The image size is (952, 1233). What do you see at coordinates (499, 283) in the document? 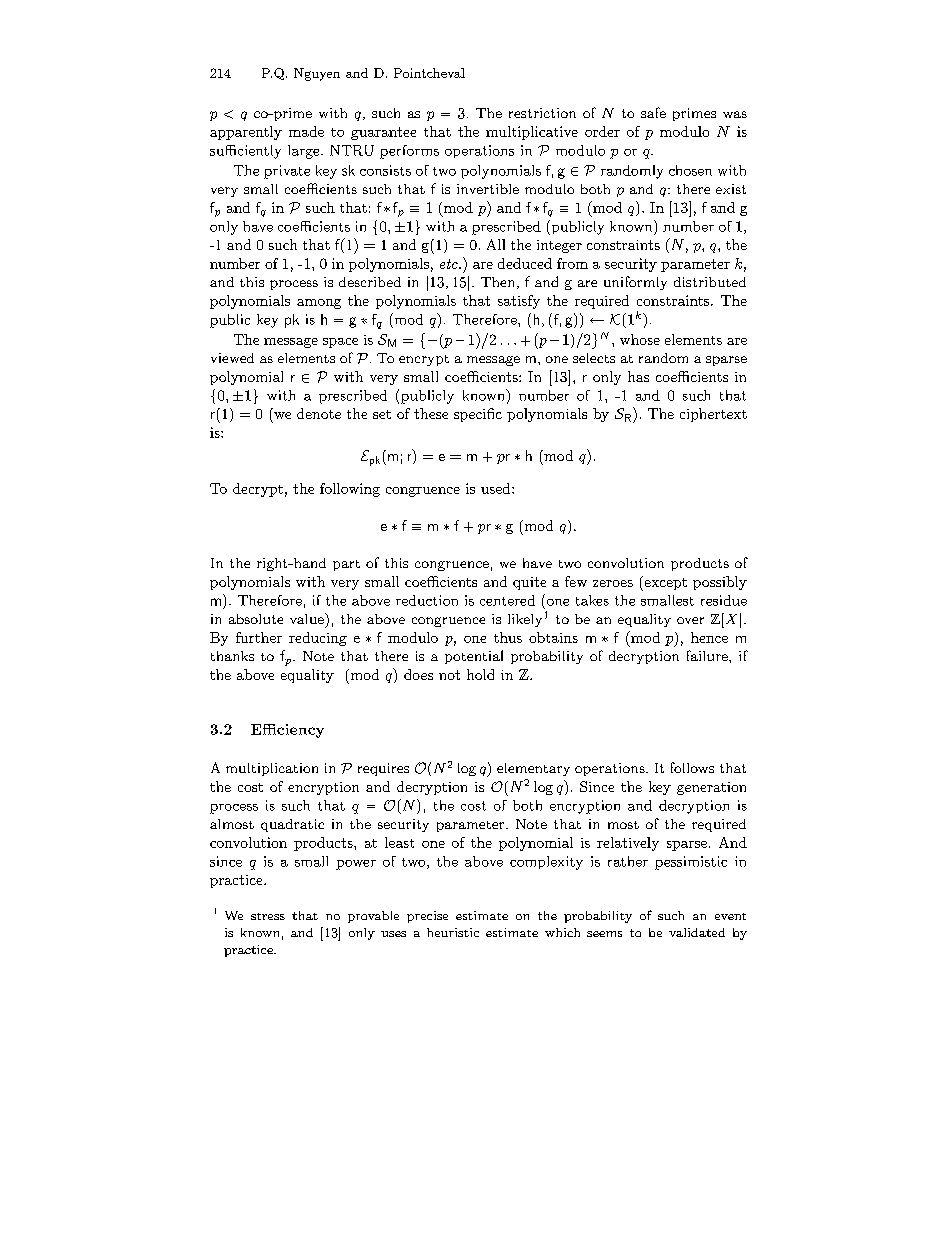
I see `Then` at bounding box center [499, 283].
